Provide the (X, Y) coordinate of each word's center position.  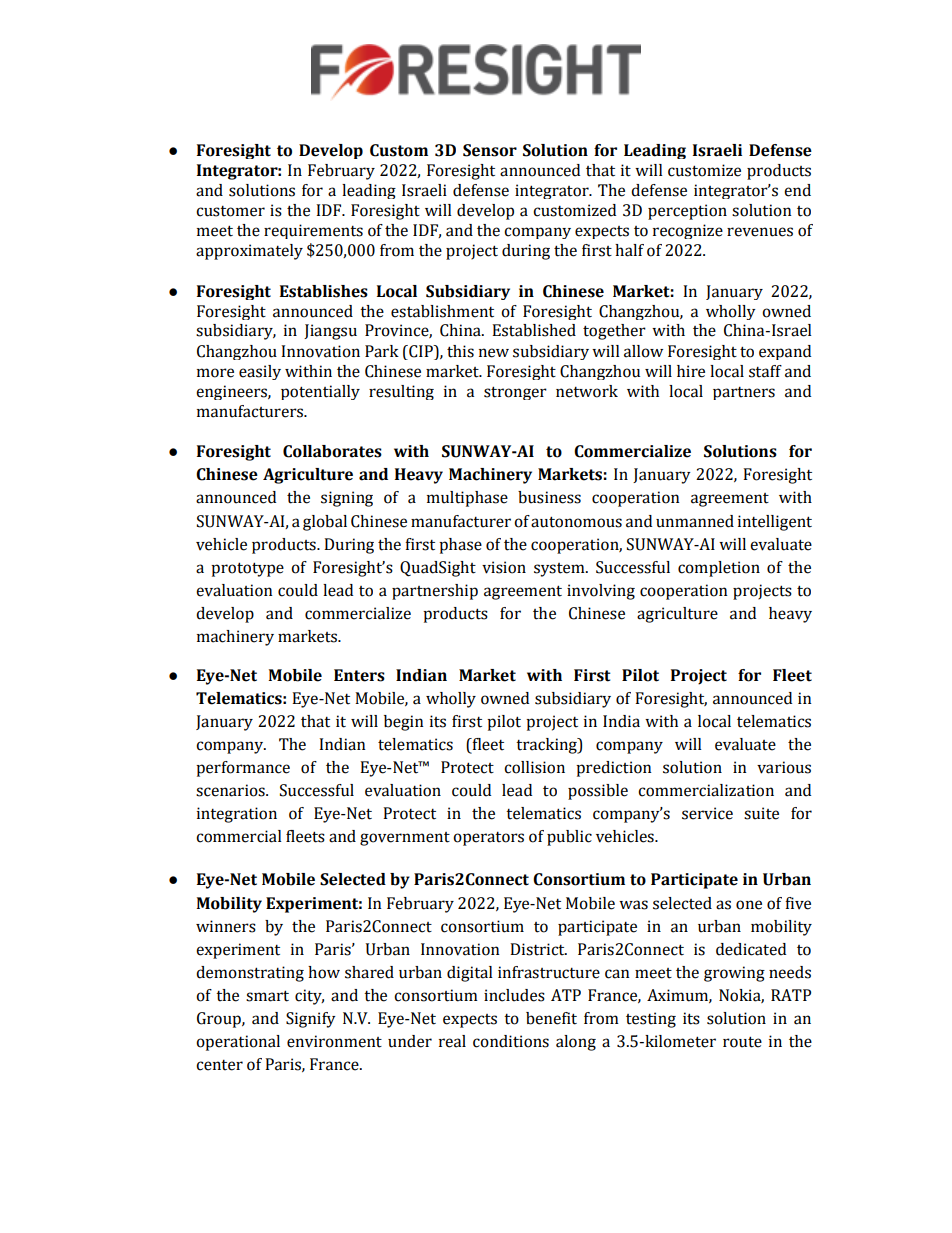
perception (687, 212)
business (549, 497)
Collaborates (332, 451)
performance (243, 769)
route (742, 1042)
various (784, 767)
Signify (311, 1020)
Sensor (490, 150)
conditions (511, 1041)
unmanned (695, 521)
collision (534, 767)
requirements (313, 231)
